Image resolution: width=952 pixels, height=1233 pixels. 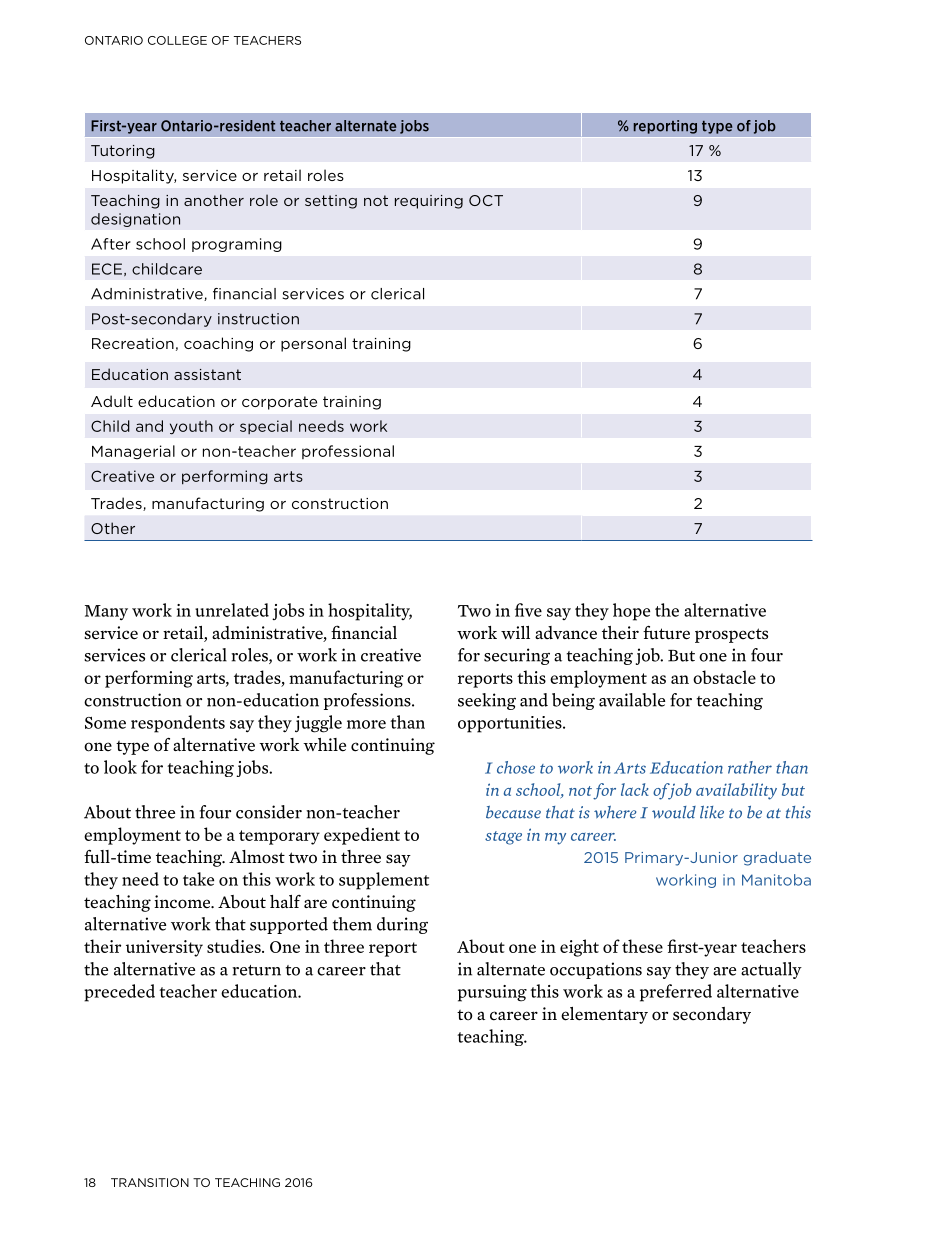 What do you see at coordinates (631, 612) in the page?
I see `hope` at bounding box center [631, 612].
